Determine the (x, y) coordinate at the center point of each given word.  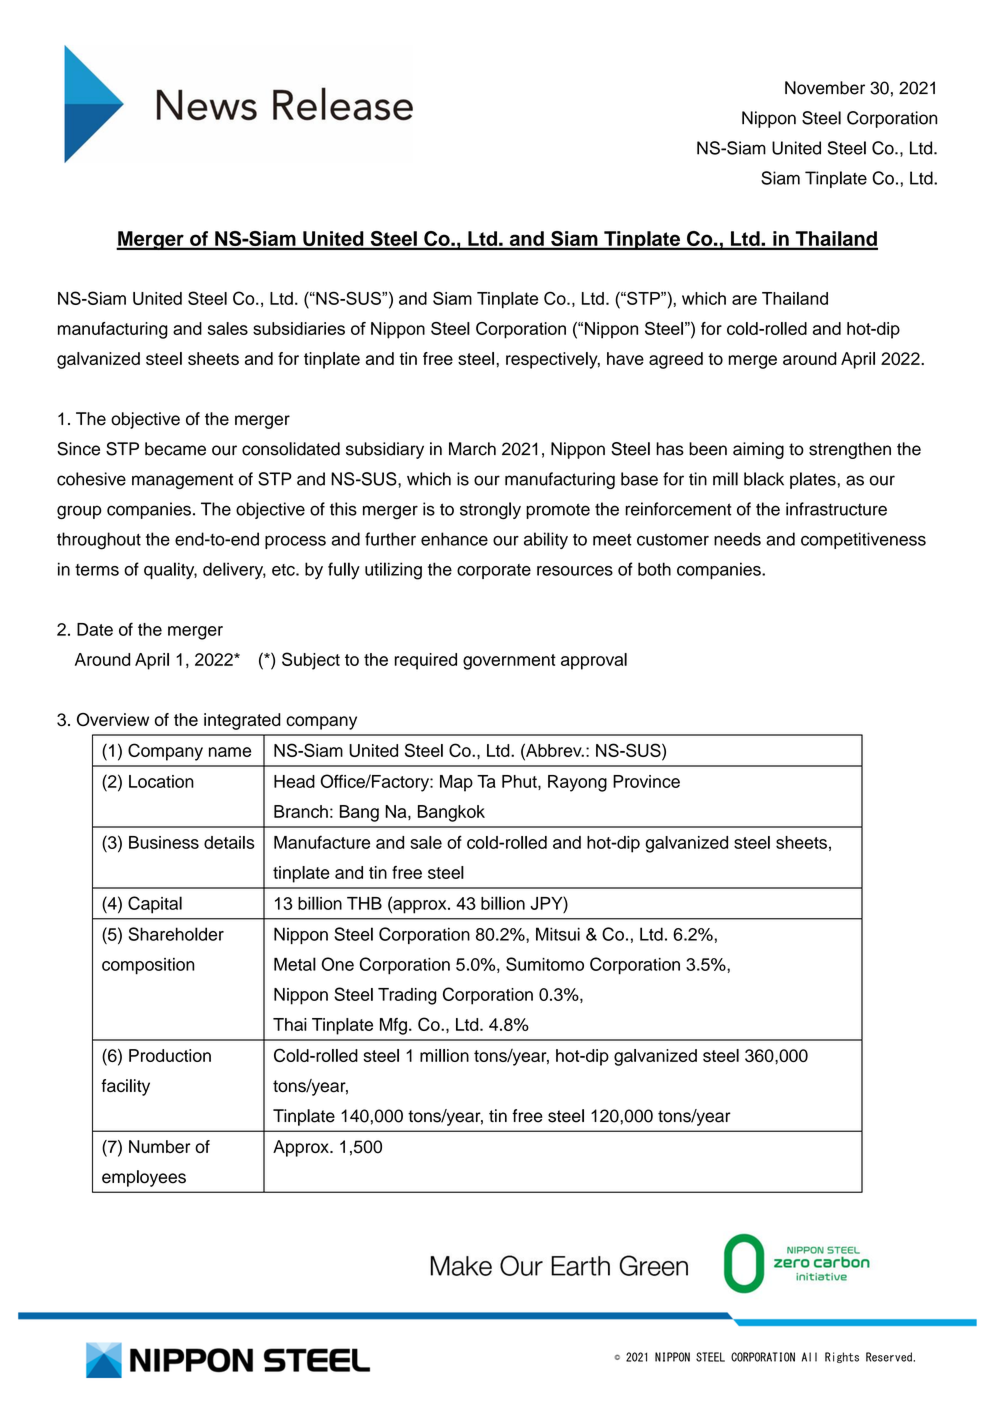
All (809, 1357)
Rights (842, 1357)
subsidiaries (299, 328)
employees (144, 1178)
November (825, 88)
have (625, 358)
